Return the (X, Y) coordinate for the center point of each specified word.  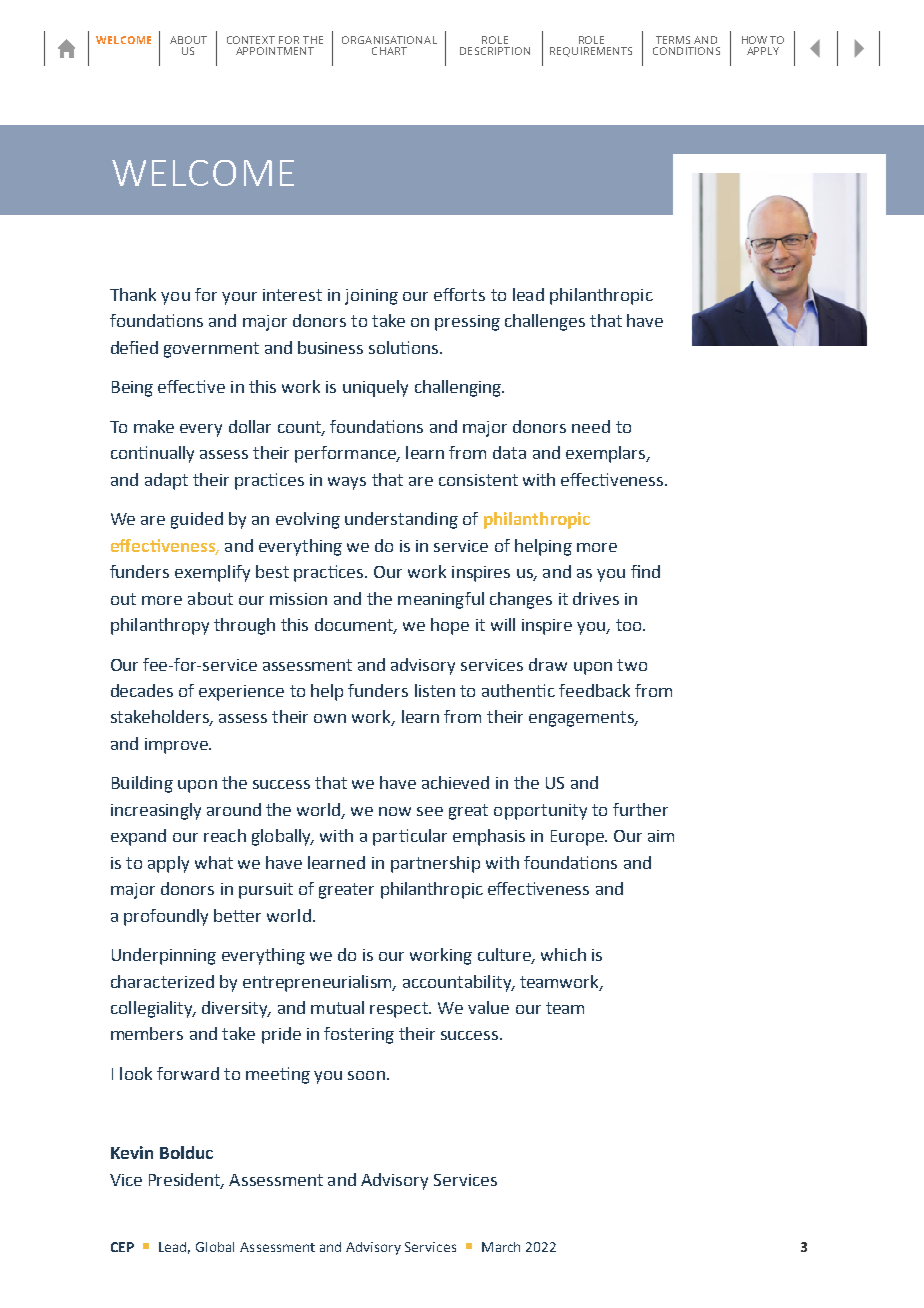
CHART (389, 51)
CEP (122, 1247)
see (430, 811)
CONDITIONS (686, 51)
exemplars (607, 454)
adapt (166, 481)
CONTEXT (251, 40)
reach (225, 835)
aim (661, 836)
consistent (478, 480)
